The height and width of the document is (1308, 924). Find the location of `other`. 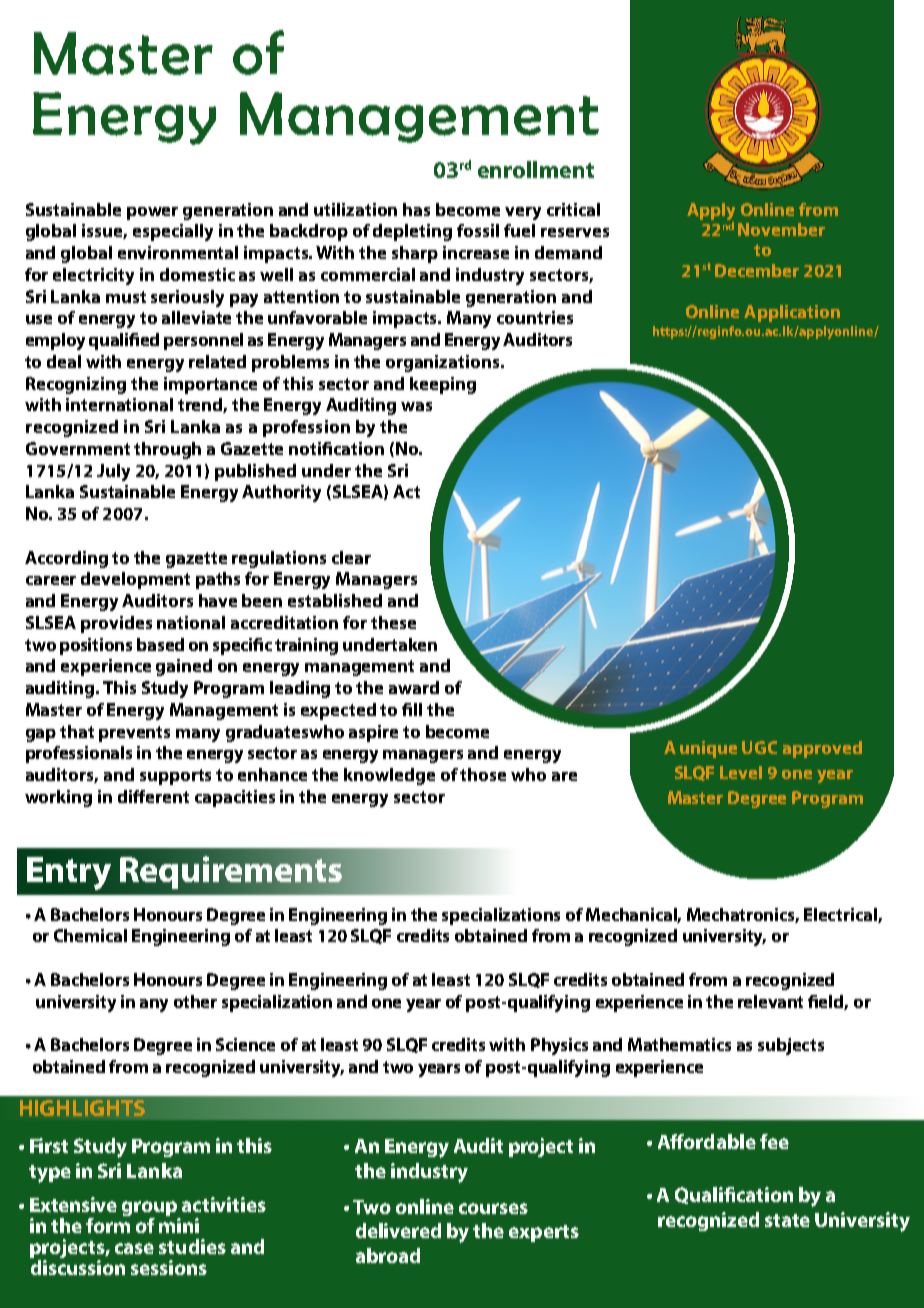

other is located at coordinates (195, 1001).
